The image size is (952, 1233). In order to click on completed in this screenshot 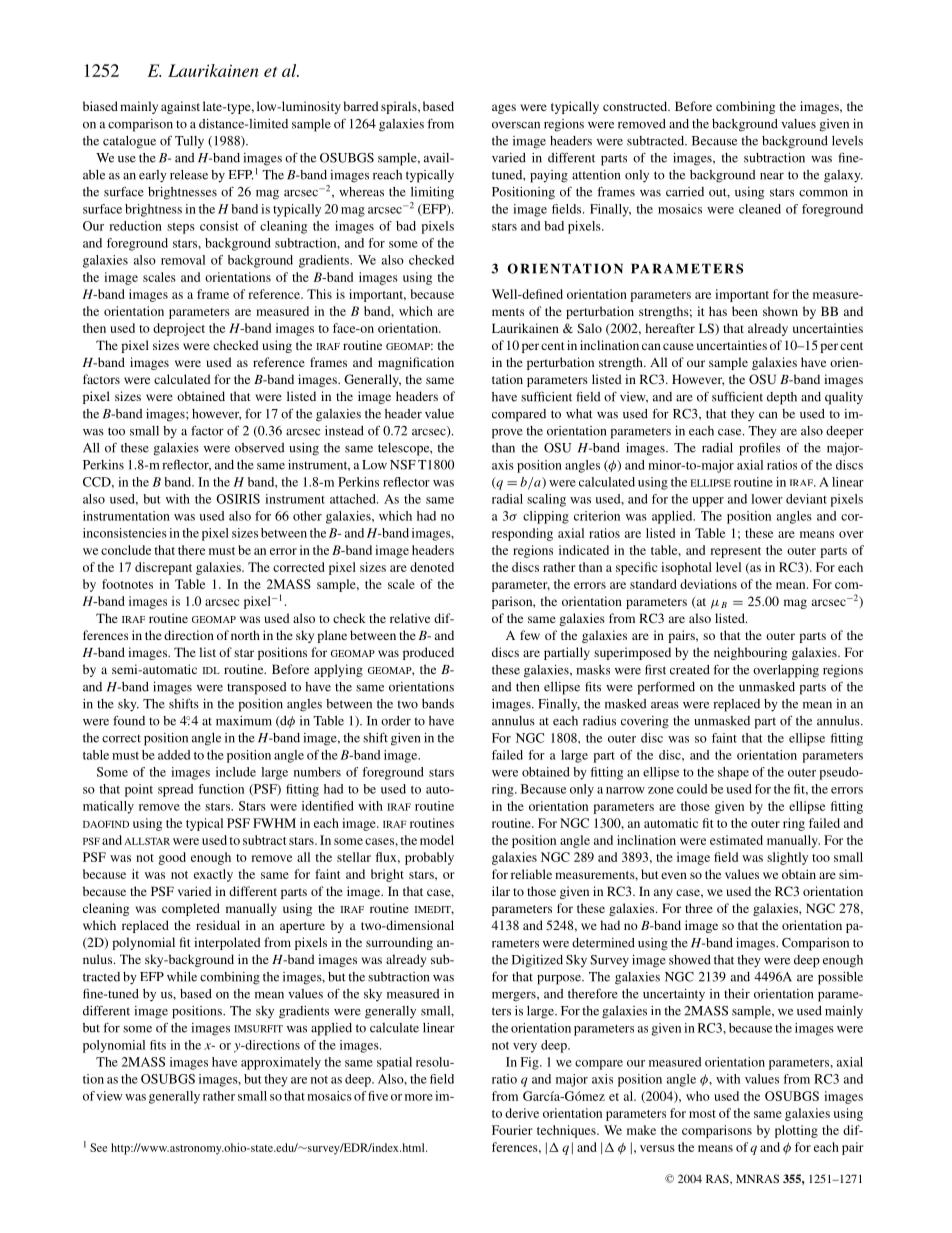, I will do `click(191, 909)`.
